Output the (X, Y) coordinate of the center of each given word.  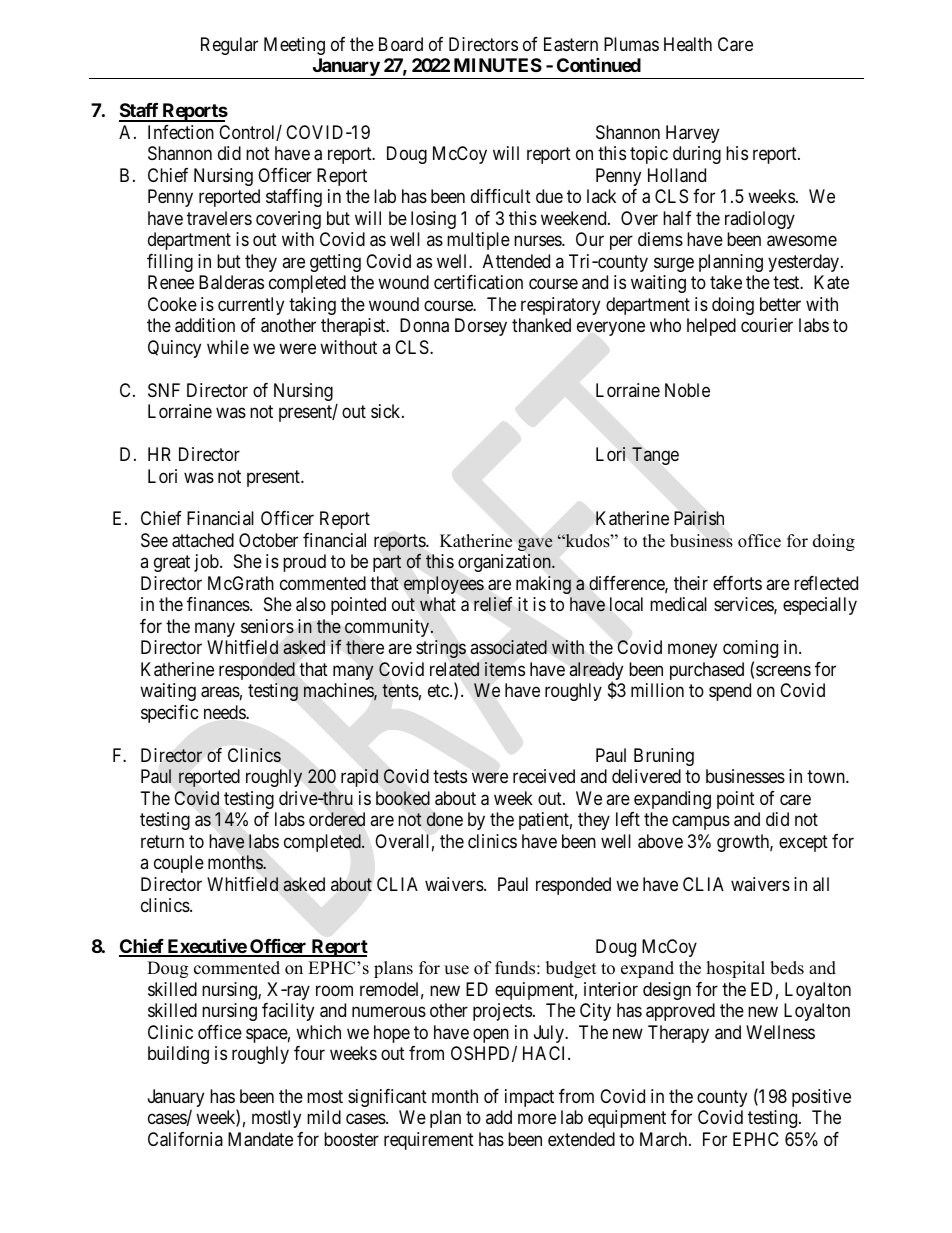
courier (767, 325)
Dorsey (481, 327)
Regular (229, 46)
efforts (737, 583)
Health (688, 44)
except (803, 843)
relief (493, 604)
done (444, 819)
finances (219, 604)
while (228, 347)
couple (179, 864)
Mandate (260, 1139)
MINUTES (498, 65)
